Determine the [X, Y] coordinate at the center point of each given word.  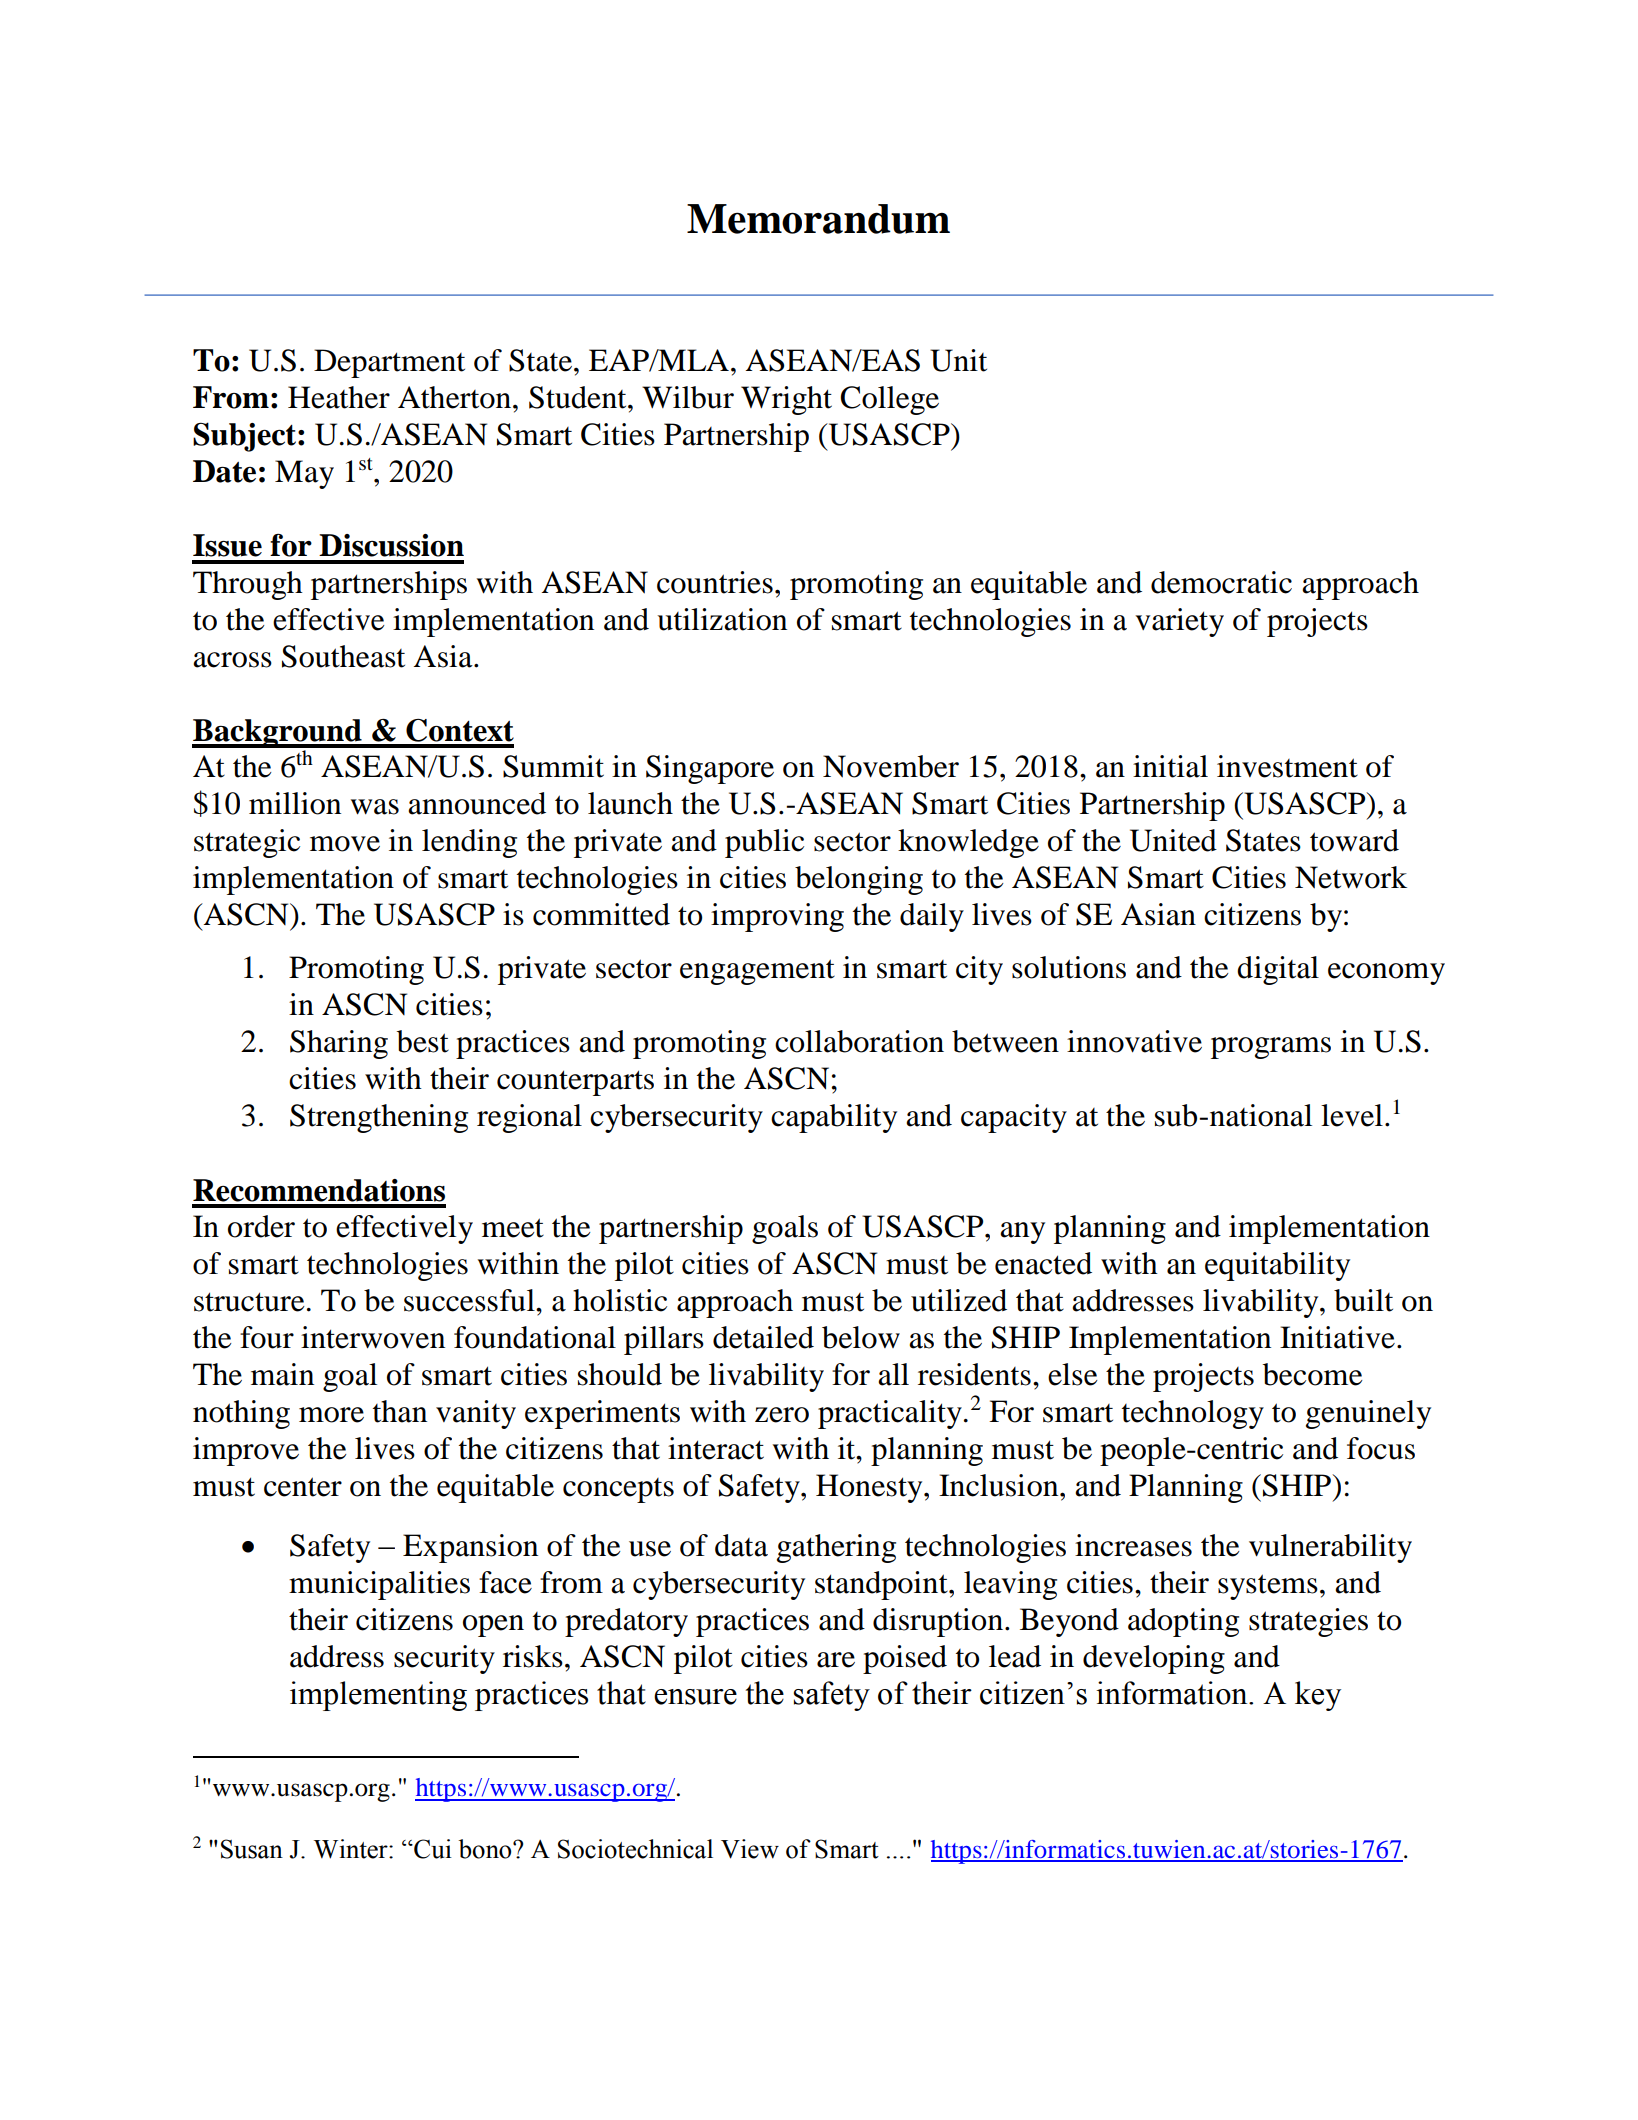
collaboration [859, 1041]
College [889, 400]
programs [1271, 1048]
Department [389, 363]
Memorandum [818, 219]
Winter [352, 1849]
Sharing [339, 1044]
